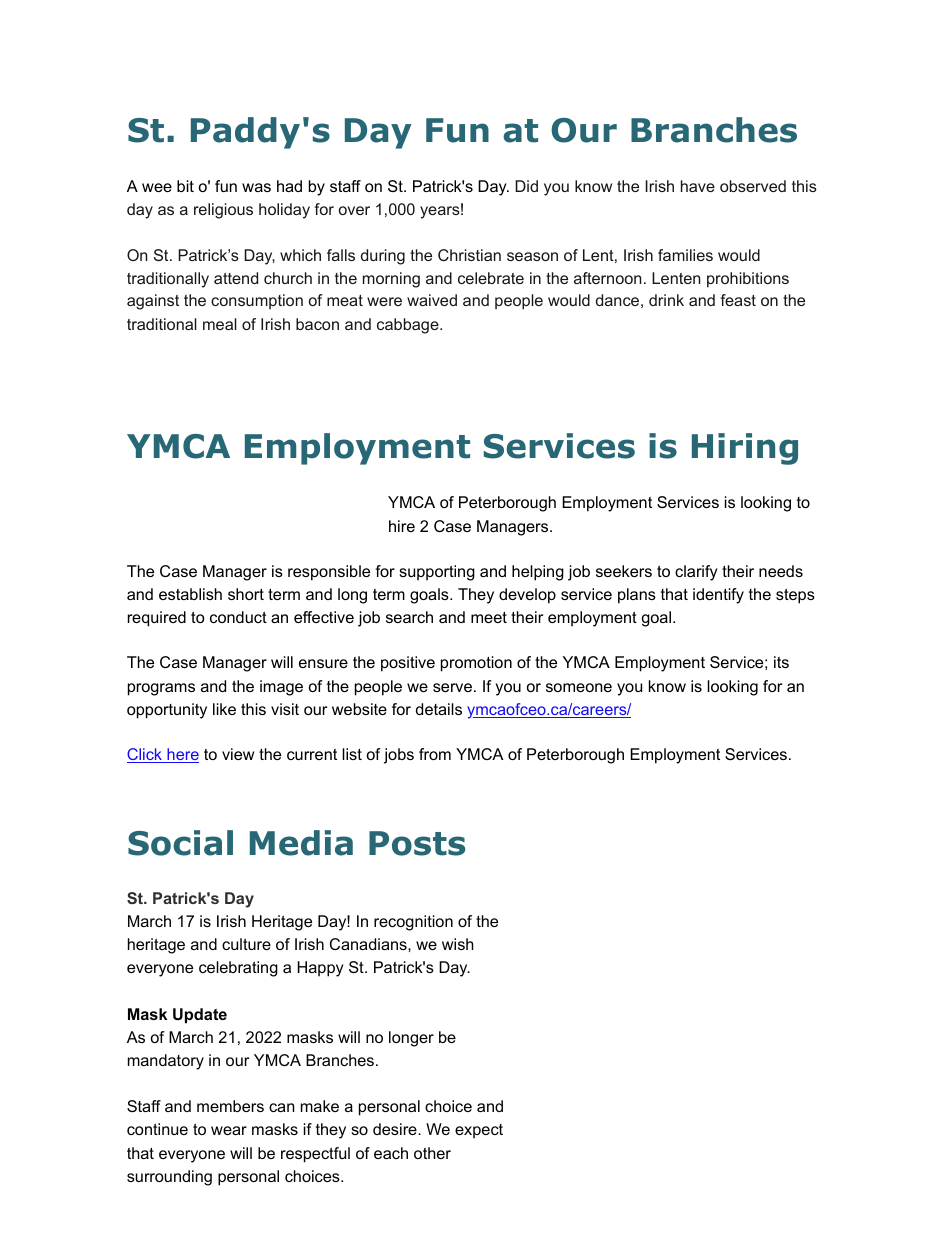  I want to click on Posts, so click(417, 843).
